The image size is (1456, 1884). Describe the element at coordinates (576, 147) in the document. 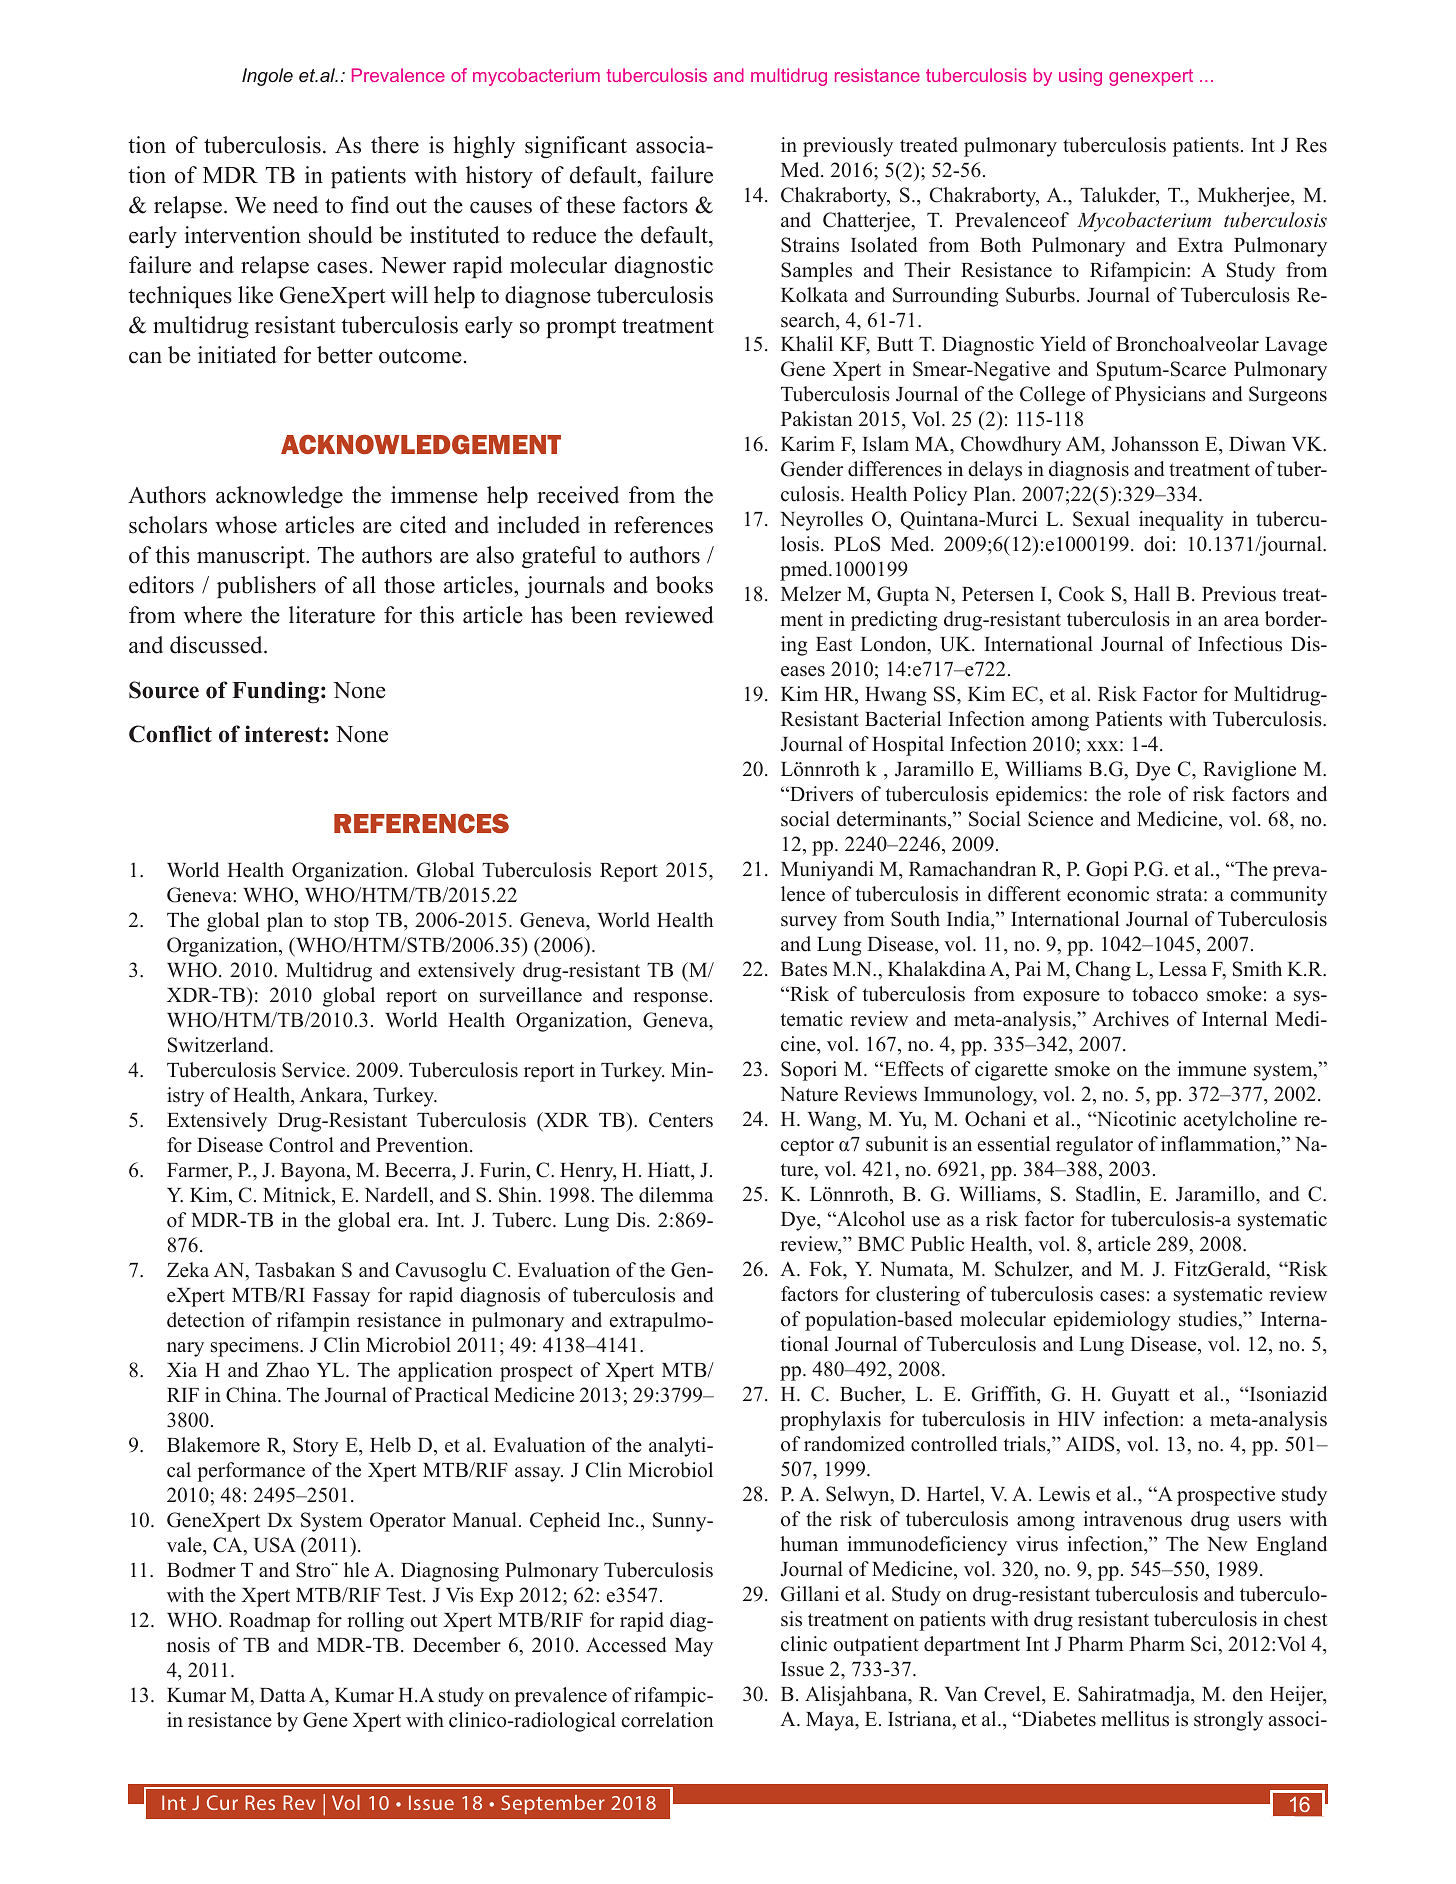

I see `significant` at that location.
